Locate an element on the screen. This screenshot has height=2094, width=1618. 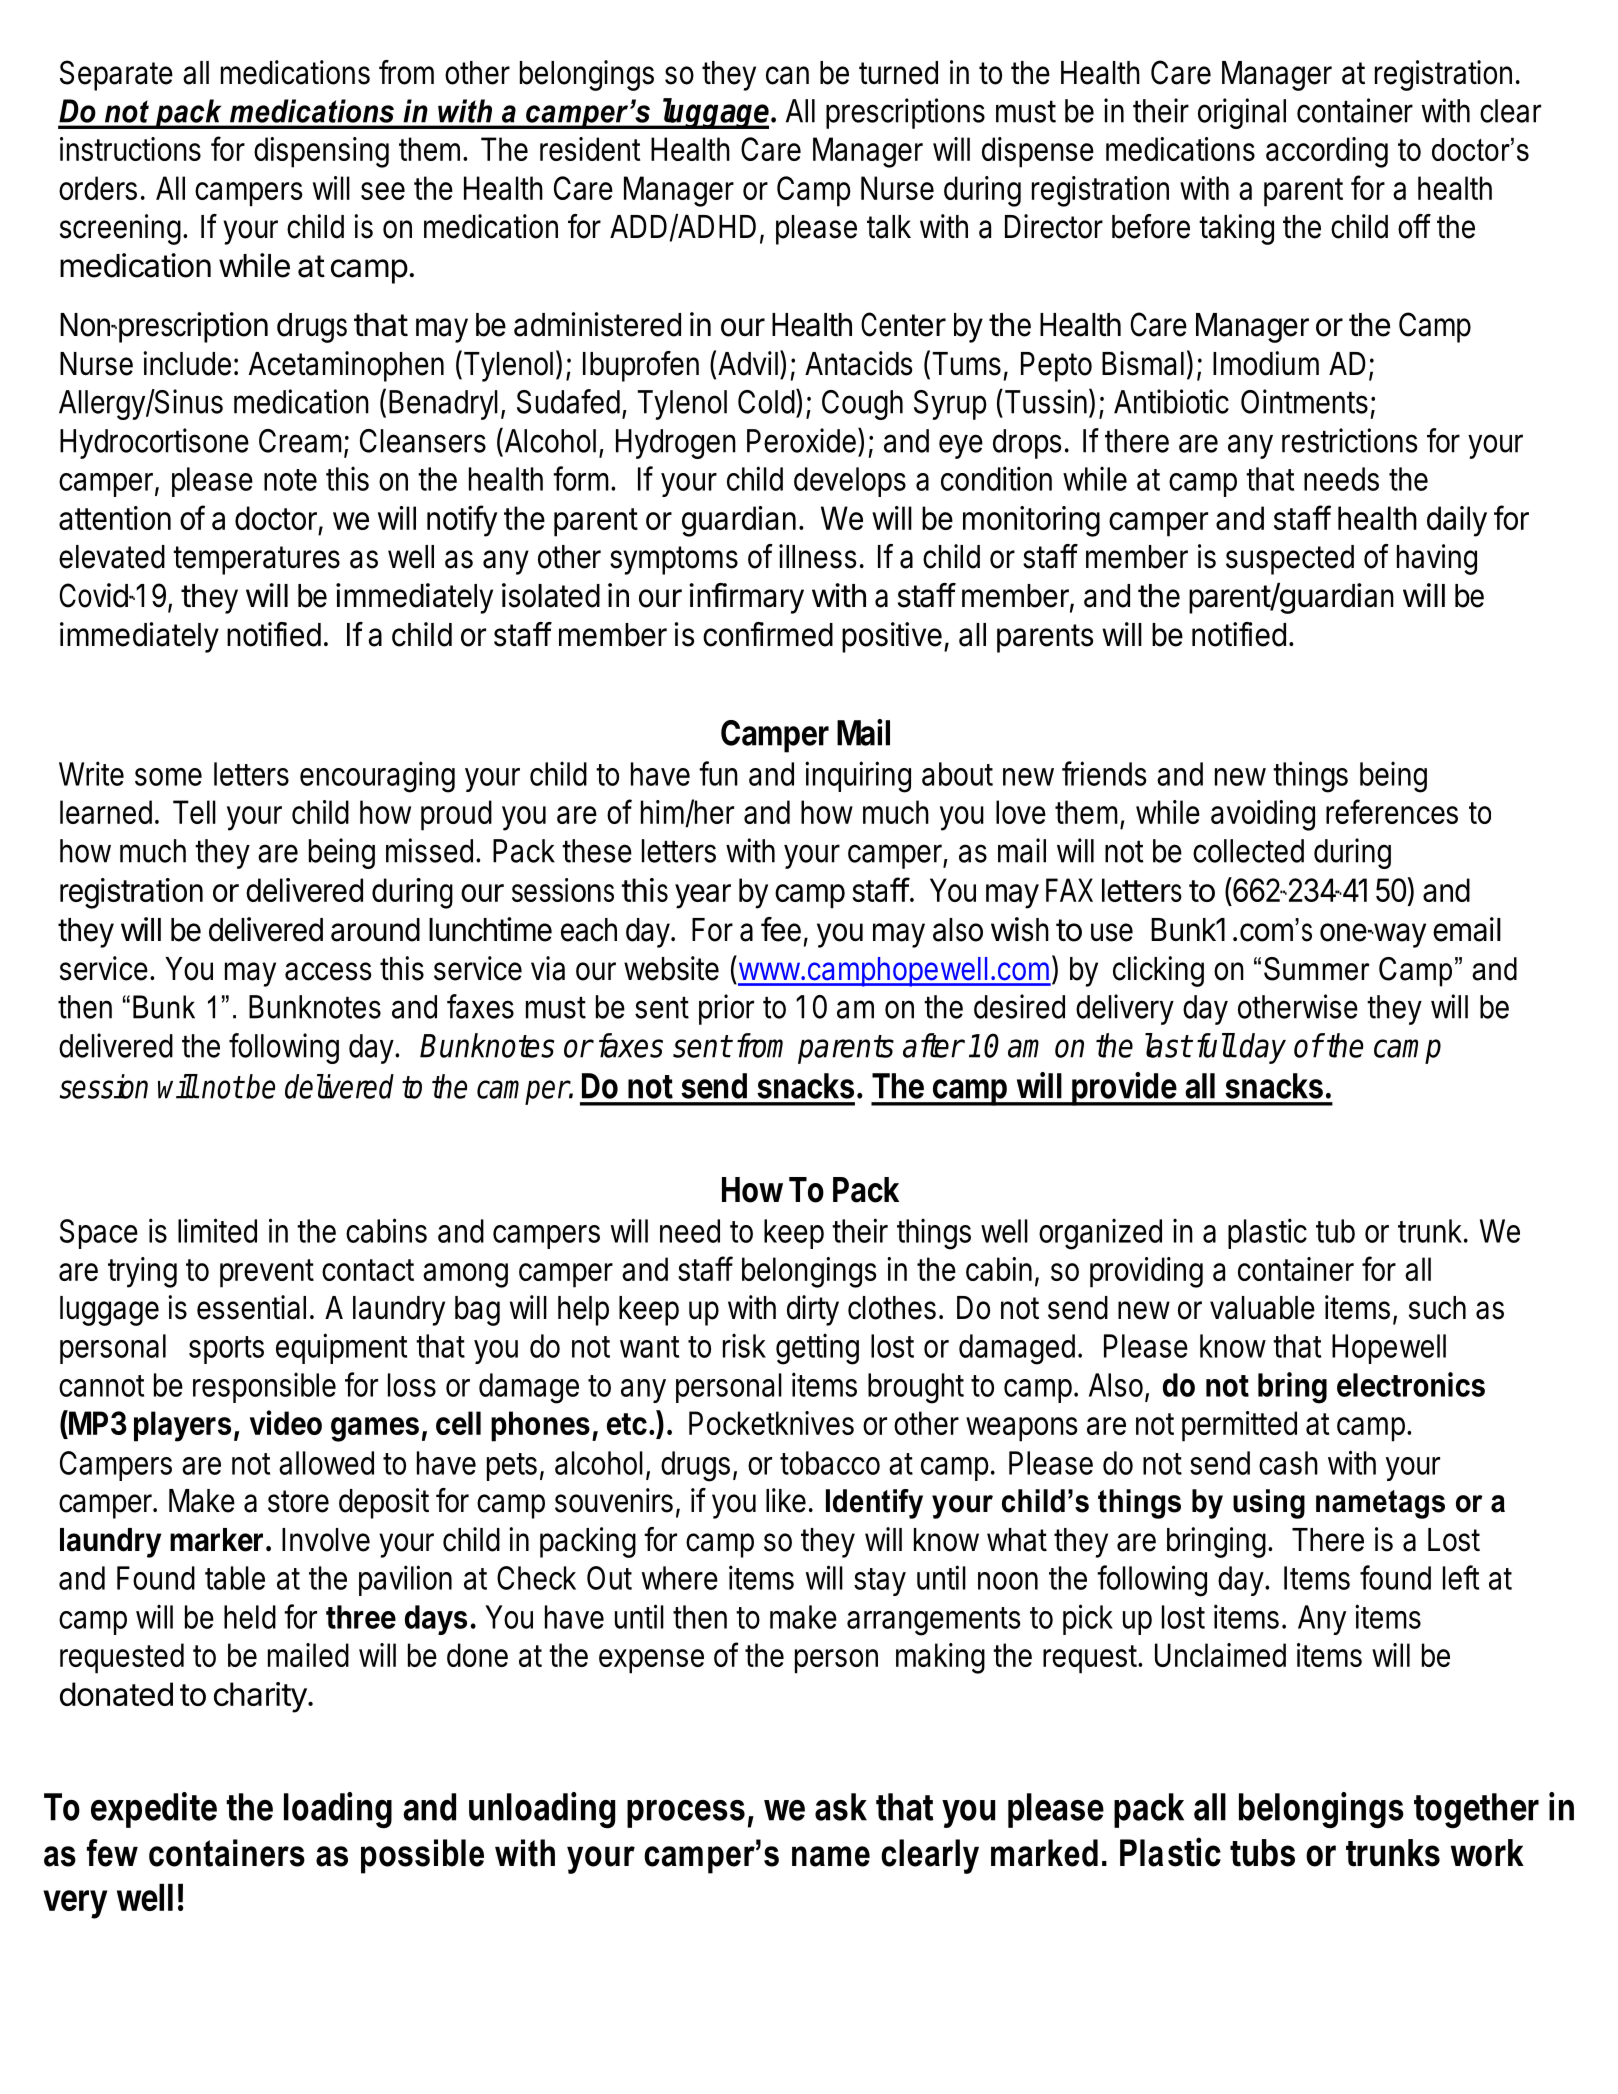
turned is located at coordinates (898, 73).
